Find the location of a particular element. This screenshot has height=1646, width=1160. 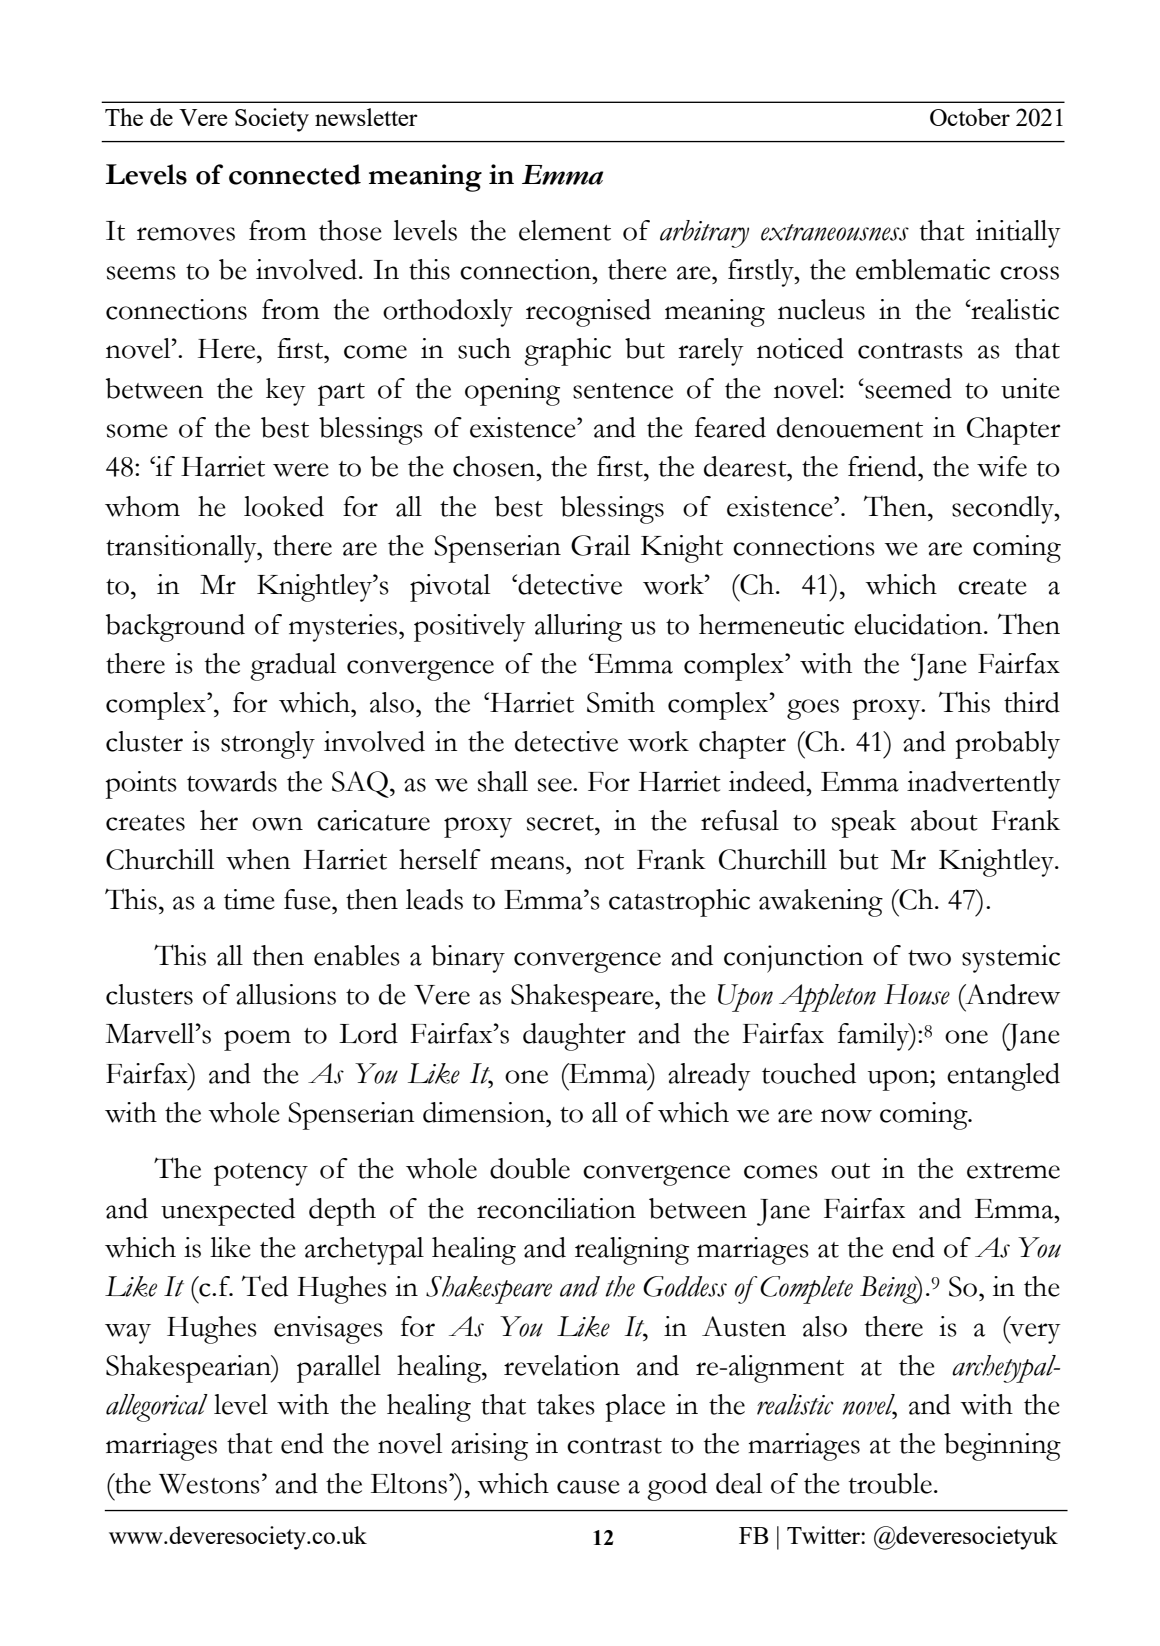

towards is located at coordinates (232, 781).
